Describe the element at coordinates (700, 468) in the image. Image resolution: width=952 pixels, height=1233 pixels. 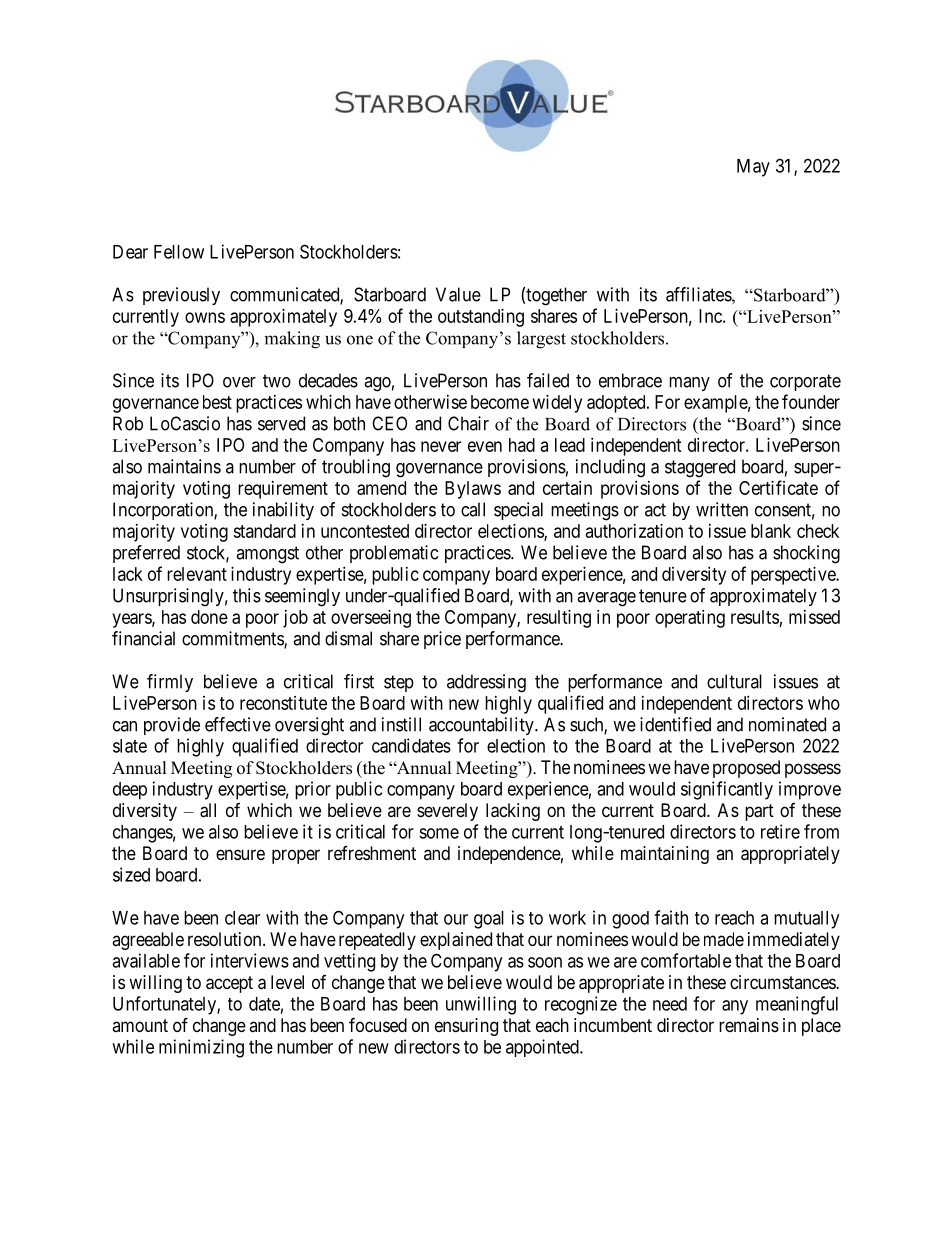
I see `staggered` at that location.
